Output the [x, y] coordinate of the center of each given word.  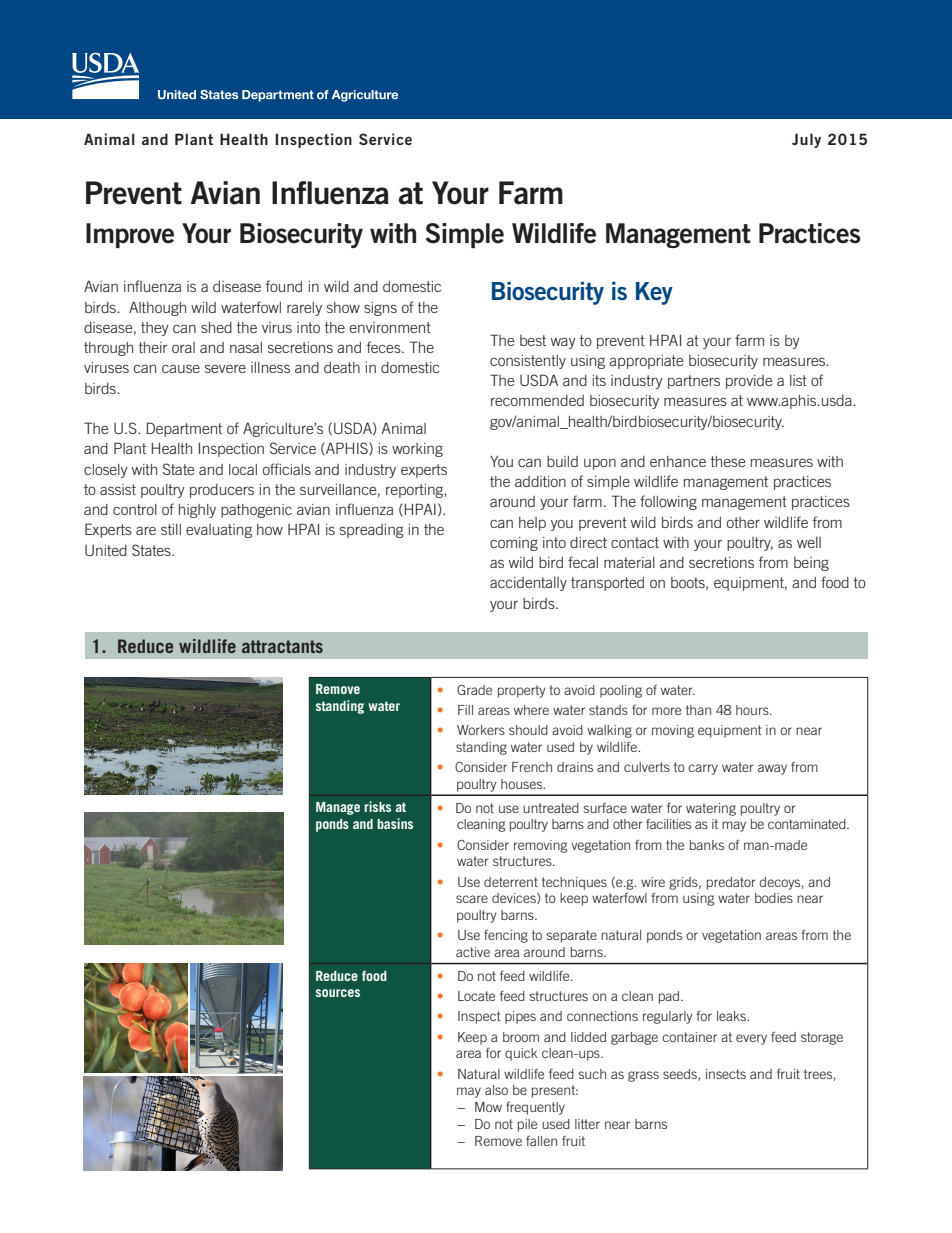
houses [523, 784]
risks [377, 806]
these [728, 461]
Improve [130, 235]
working [417, 450]
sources [338, 993]
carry [703, 769]
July [806, 140]
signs [380, 309]
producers [222, 491]
